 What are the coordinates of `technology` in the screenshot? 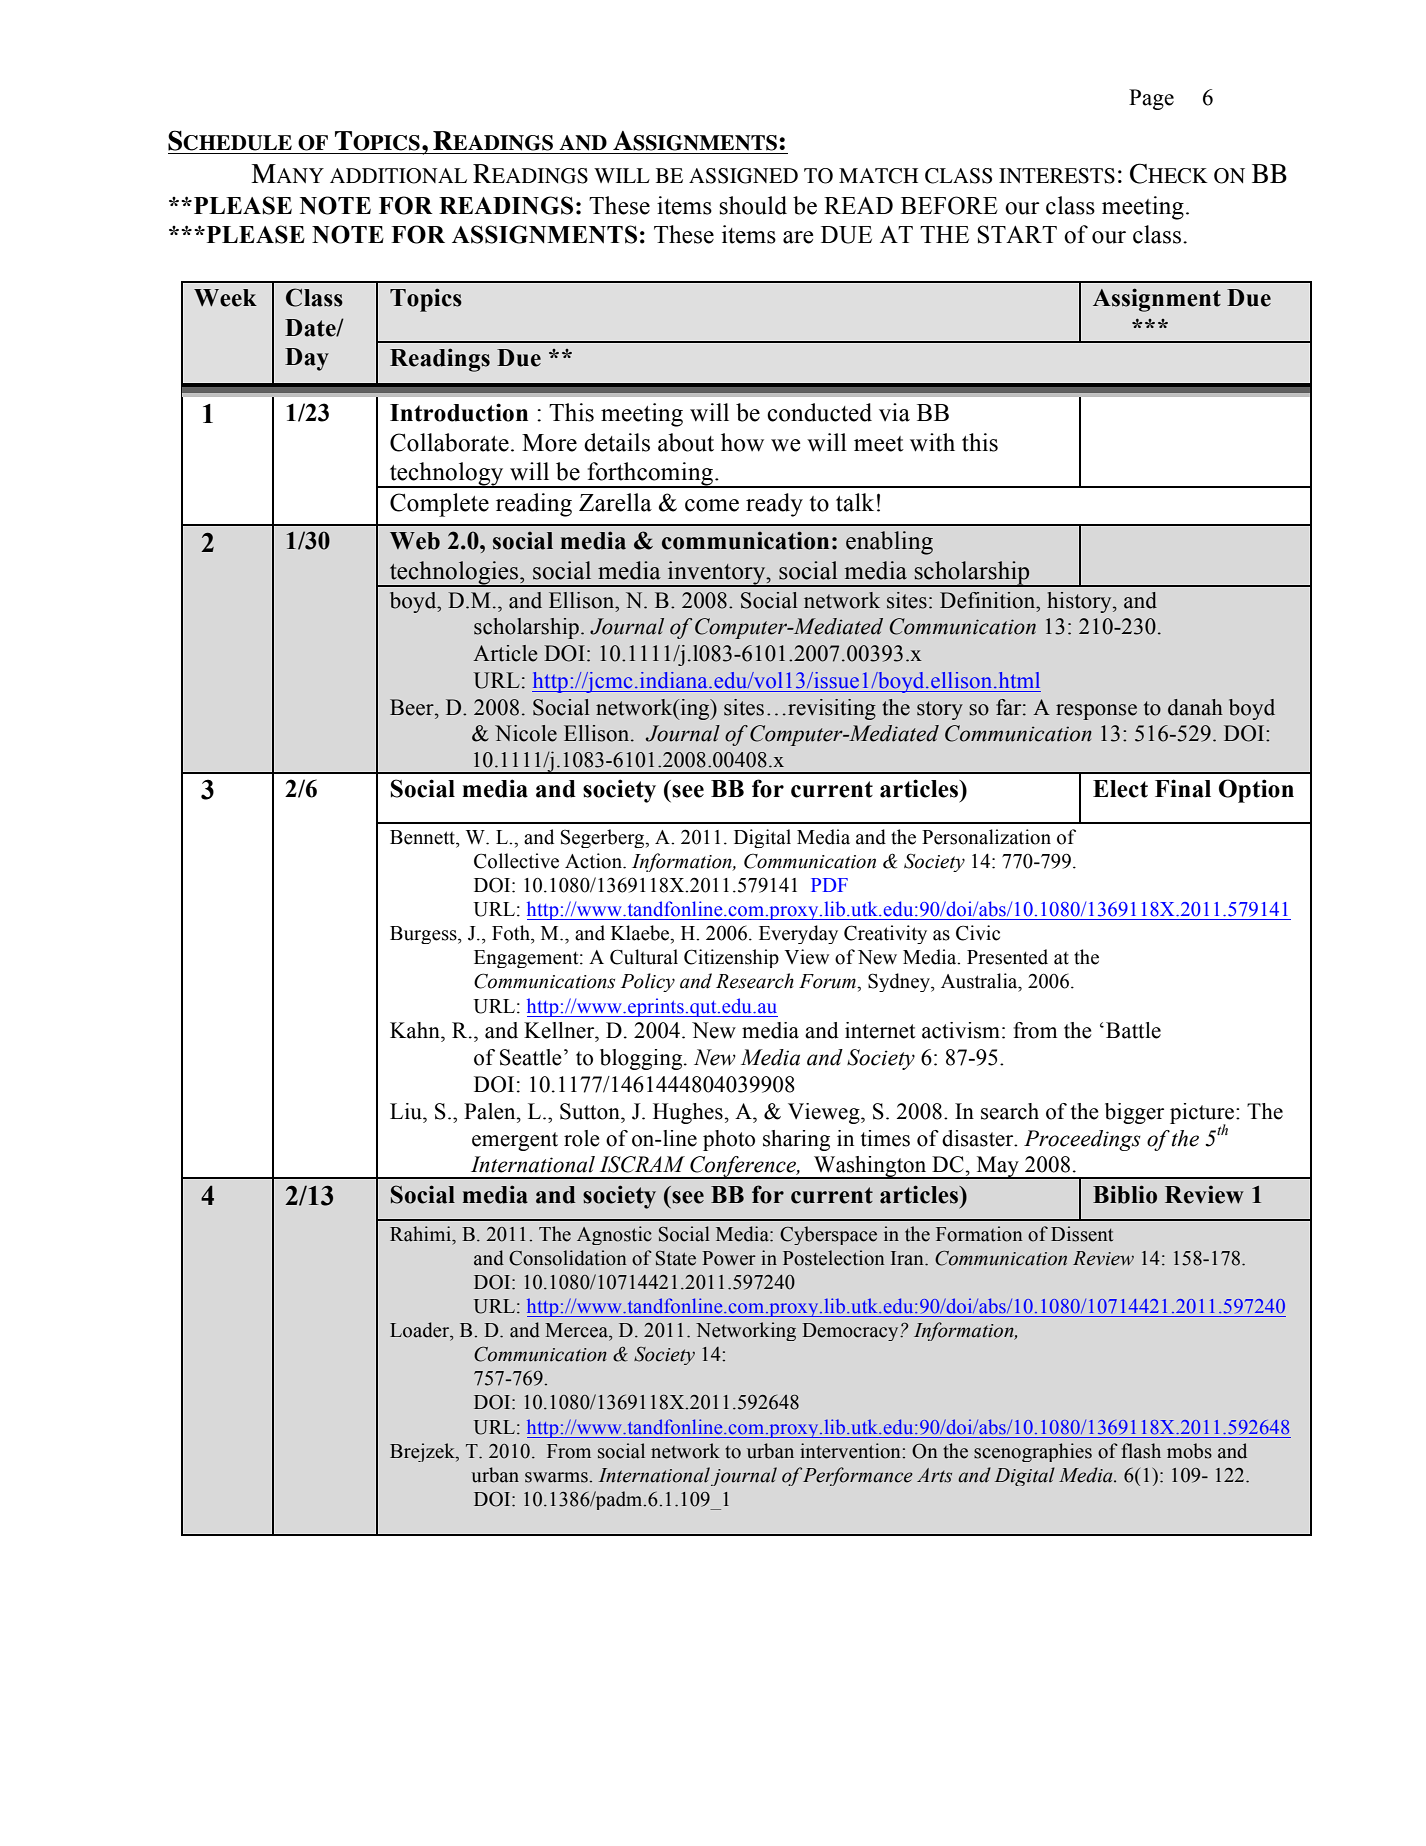 It's located at (447, 475).
